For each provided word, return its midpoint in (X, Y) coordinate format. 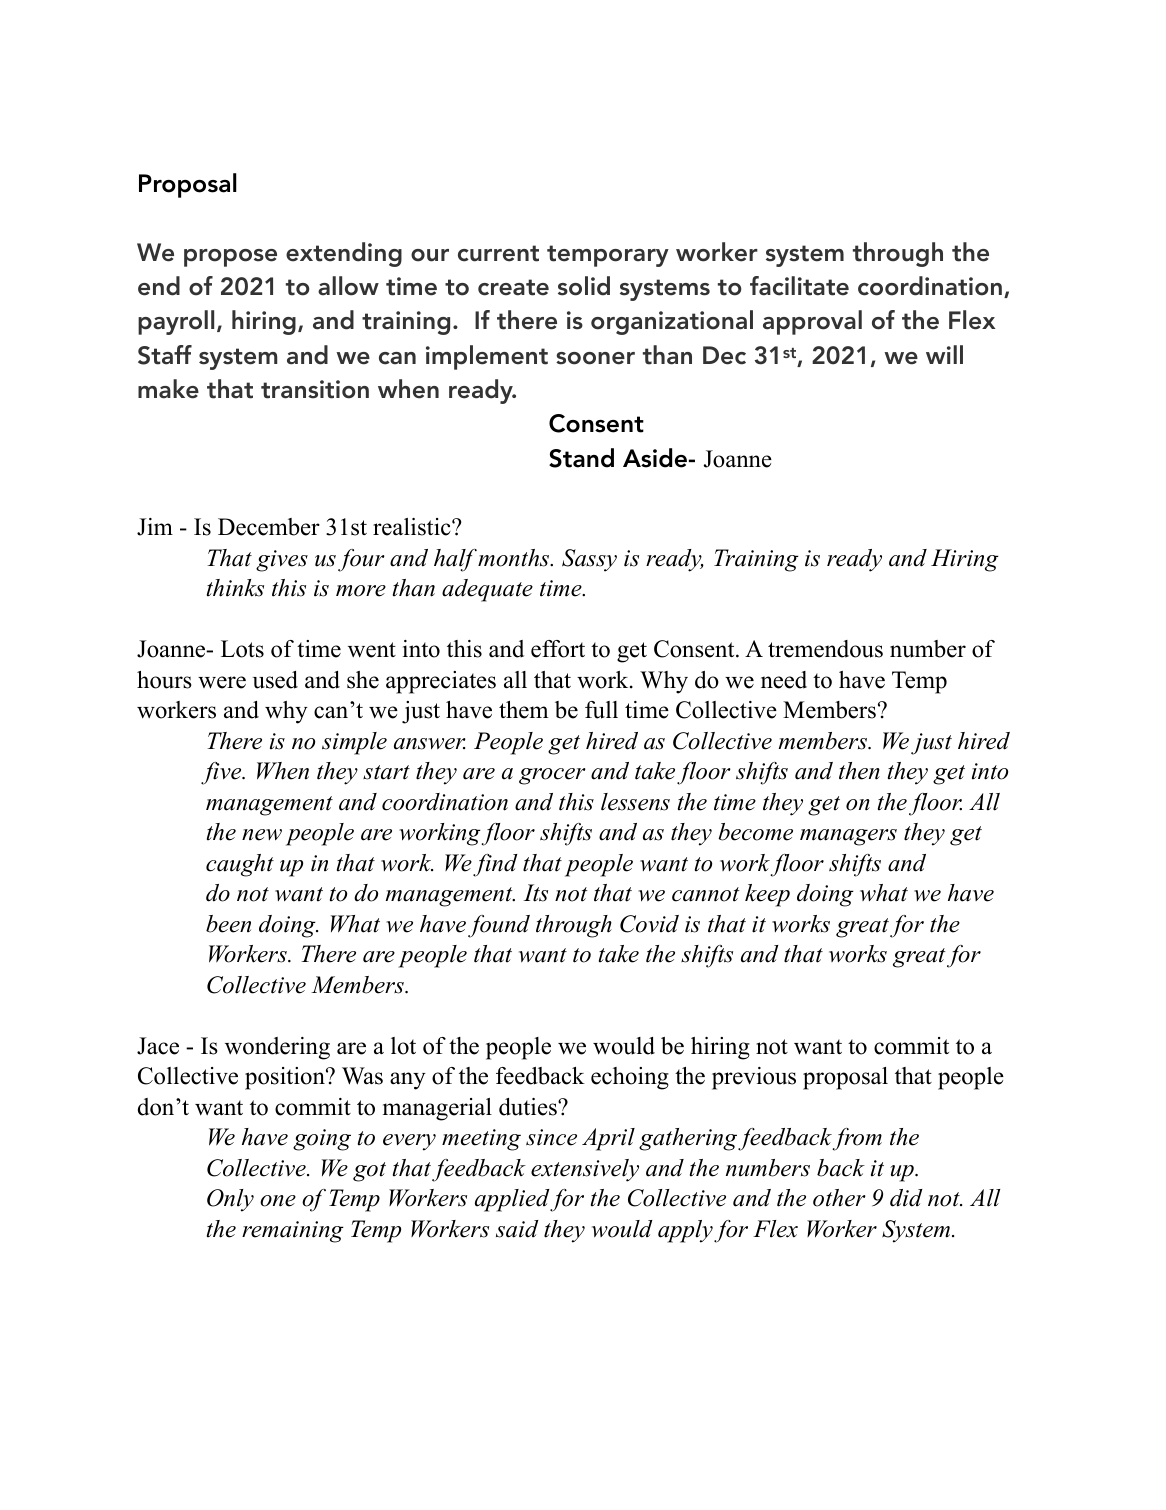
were (222, 682)
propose (230, 258)
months (515, 558)
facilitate (799, 286)
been (228, 924)
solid (584, 286)
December (269, 527)
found (499, 926)
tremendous (825, 649)
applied (513, 1200)
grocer (552, 776)
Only (230, 1200)
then (859, 771)
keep (767, 895)
